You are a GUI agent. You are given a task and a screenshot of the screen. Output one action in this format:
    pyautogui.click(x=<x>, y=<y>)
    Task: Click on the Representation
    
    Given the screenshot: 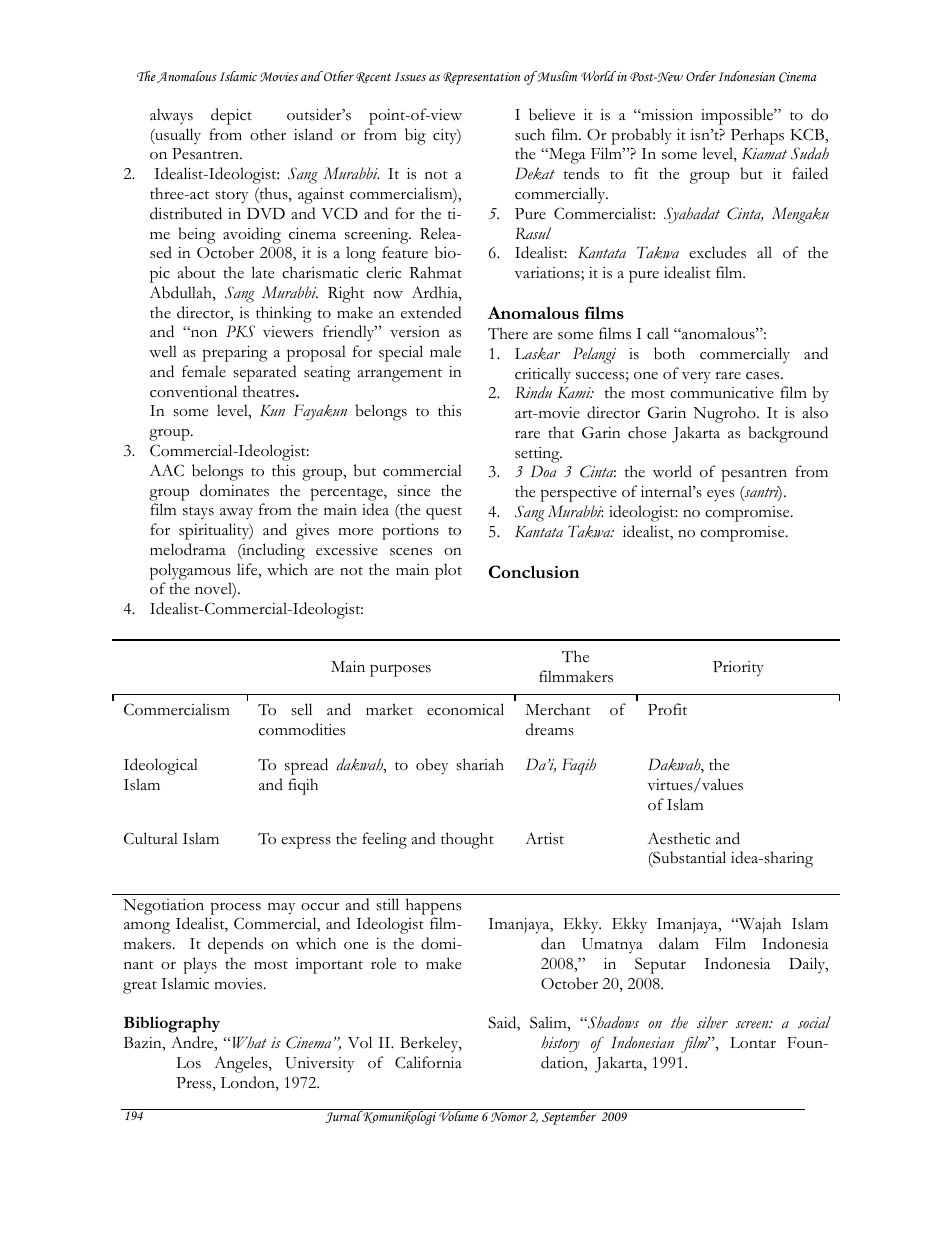 What is the action you would take?
    pyautogui.click(x=481, y=78)
